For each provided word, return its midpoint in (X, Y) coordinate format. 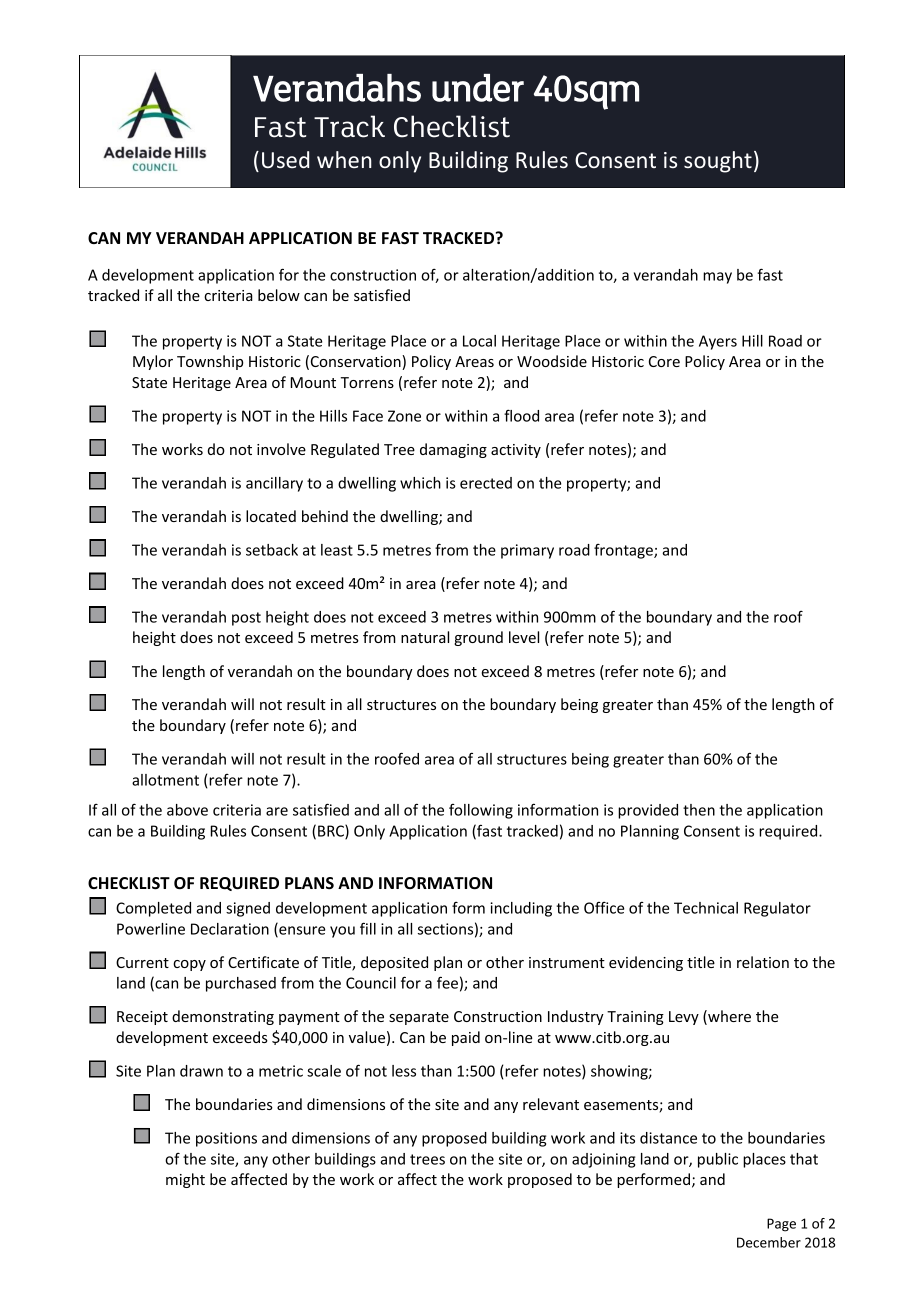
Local (479, 341)
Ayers (718, 342)
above (187, 810)
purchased (241, 984)
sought (718, 162)
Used (285, 159)
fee (447, 982)
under (478, 88)
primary (527, 551)
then (699, 810)
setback (272, 550)
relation (763, 962)
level (524, 637)
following (481, 811)
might (185, 1180)
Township (210, 362)
